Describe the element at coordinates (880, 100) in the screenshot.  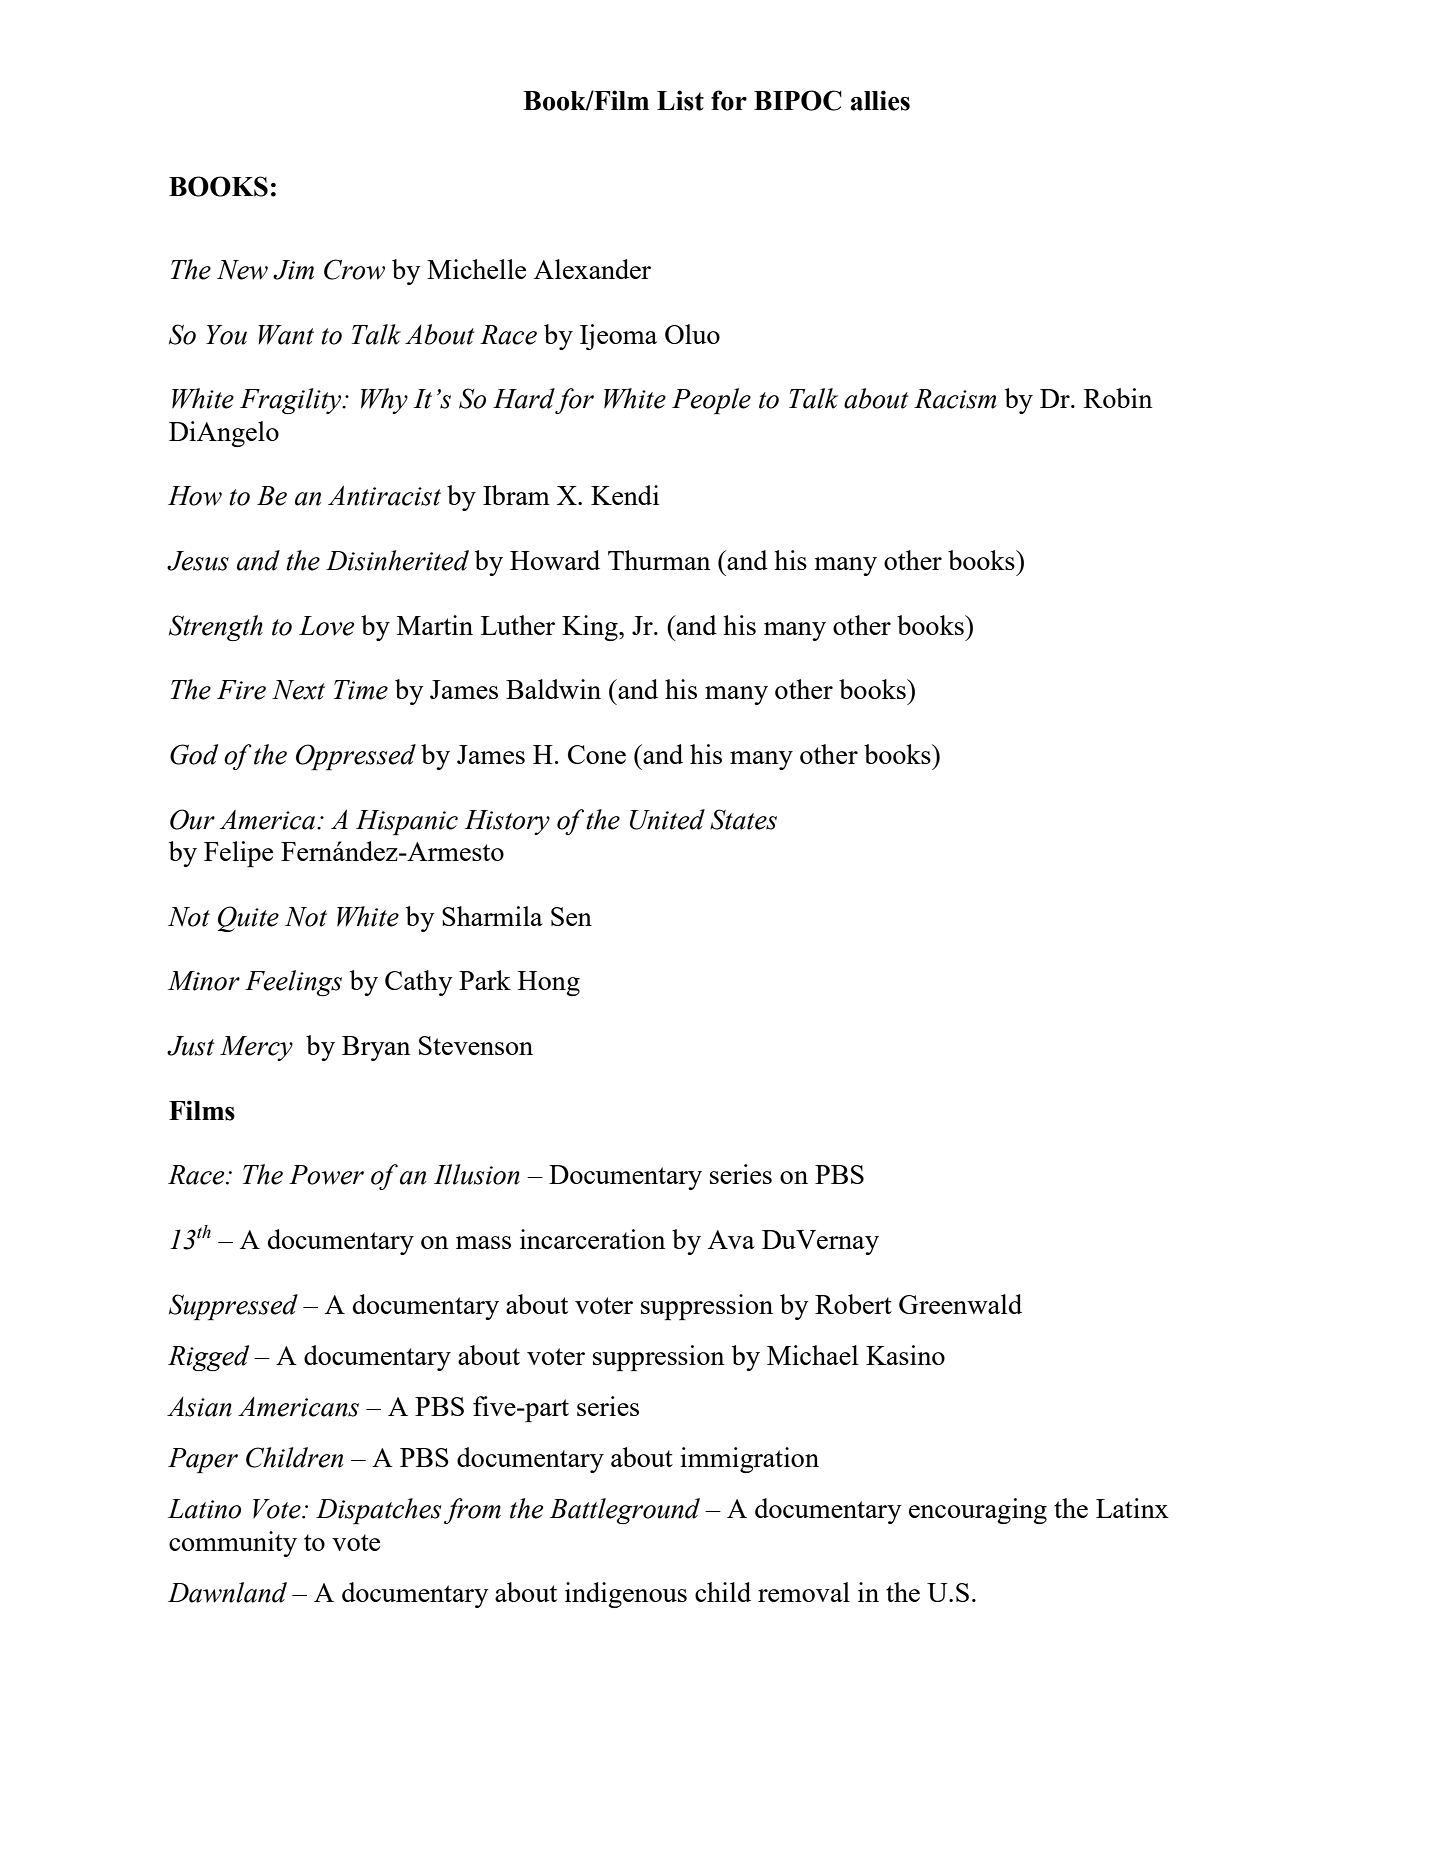
I see `allies` at that location.
